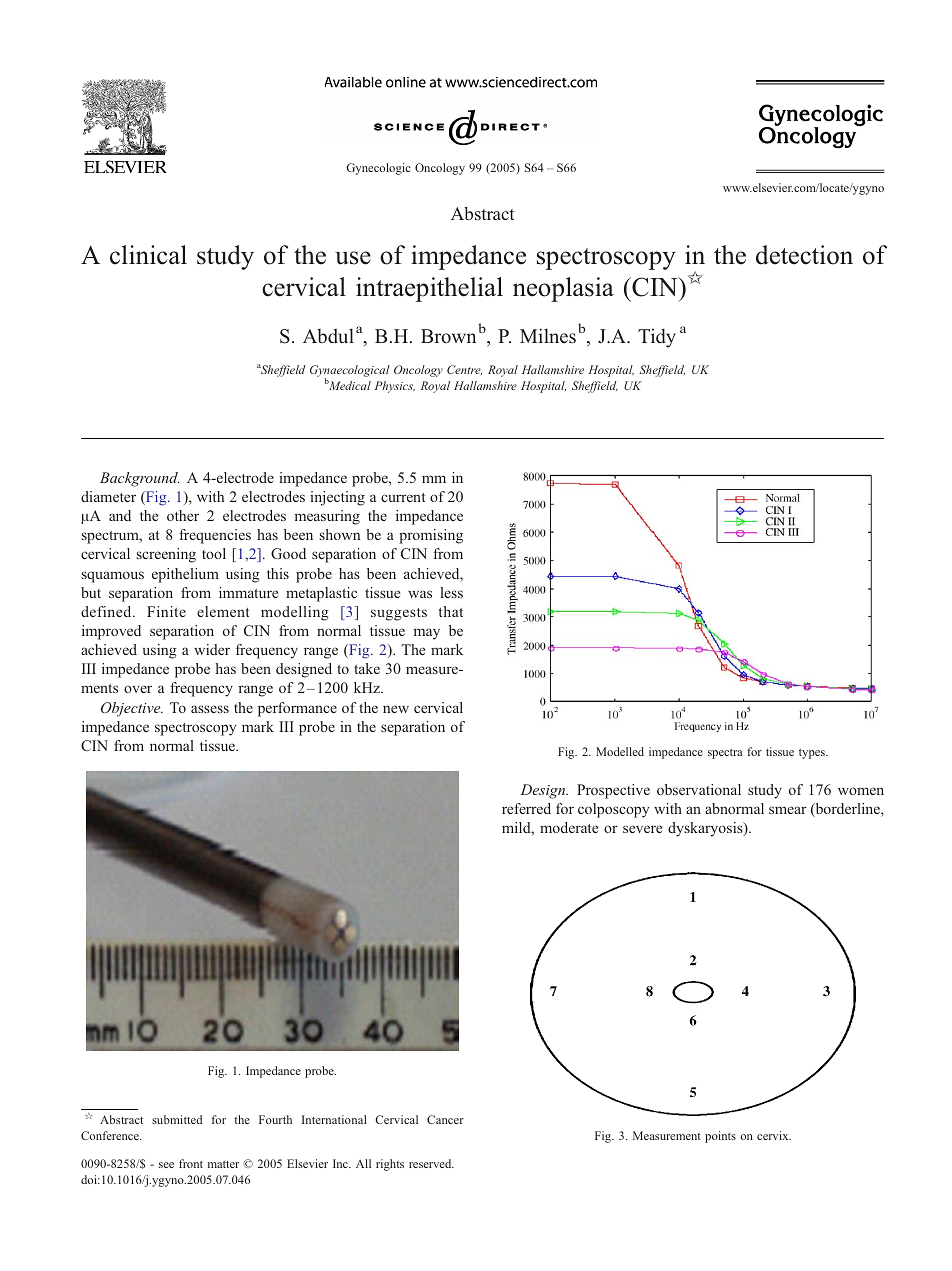 The height and width of the page is (1271, 952). Describe the element at coordinates (725, 754) in the page. I see `spectra` at that location.
